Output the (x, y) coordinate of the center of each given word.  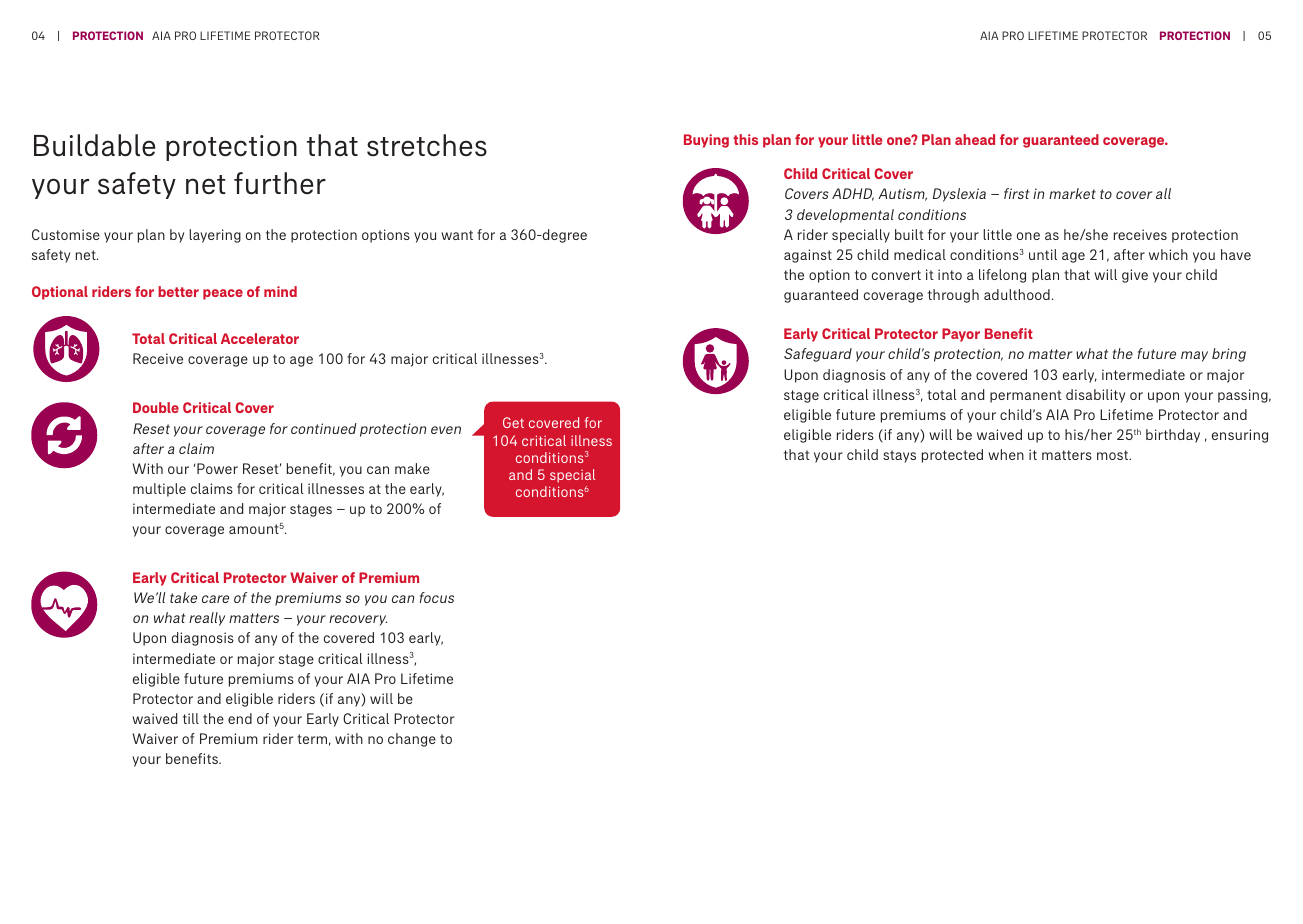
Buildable (94, 145)
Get (513, 422)
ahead (975, 139)
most (1114, 455)
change (412, 740)
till (191, 718)
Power (217, 468)
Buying (706, 141)
